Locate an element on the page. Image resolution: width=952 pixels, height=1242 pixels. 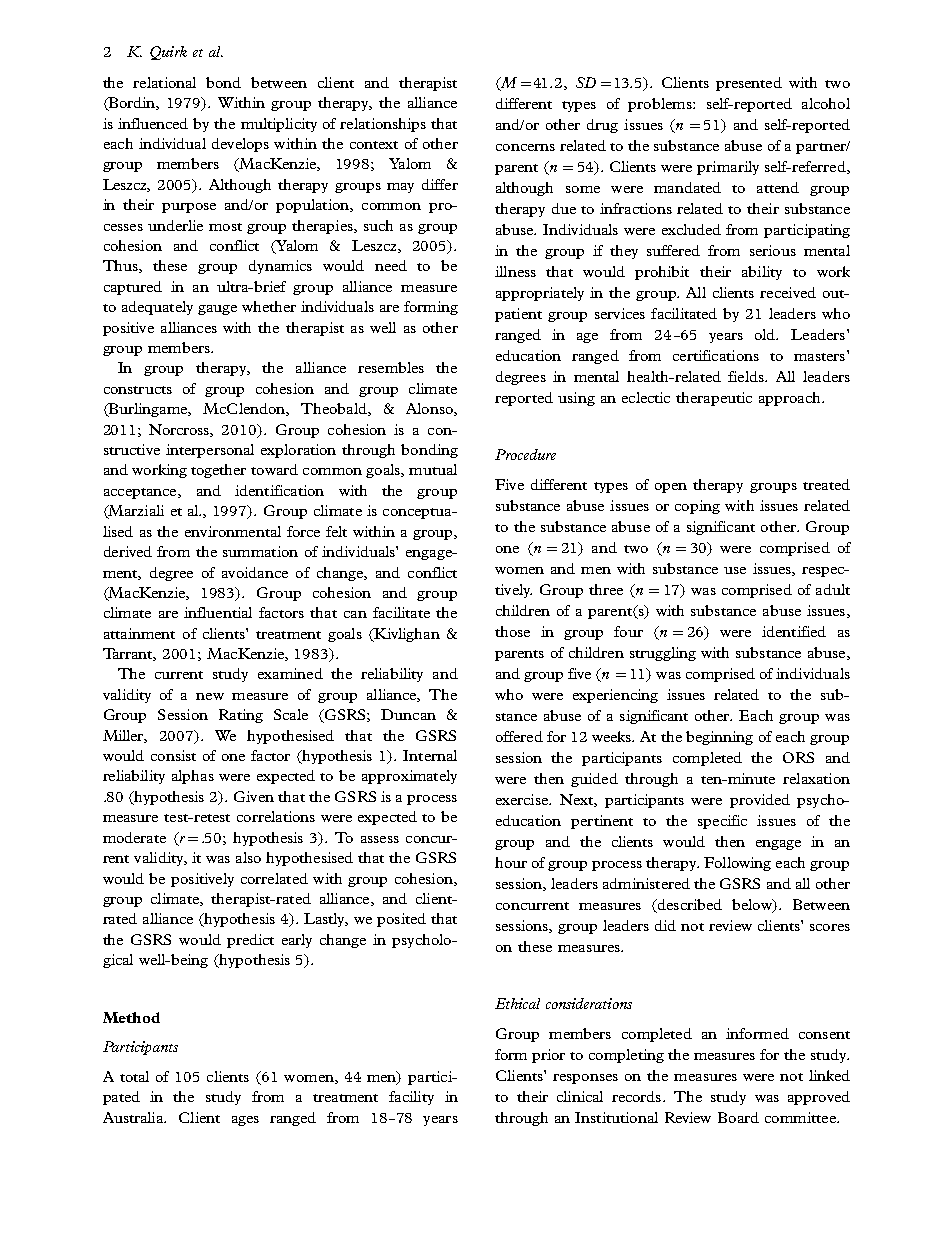
influential is located at coordinates (218, 612).
